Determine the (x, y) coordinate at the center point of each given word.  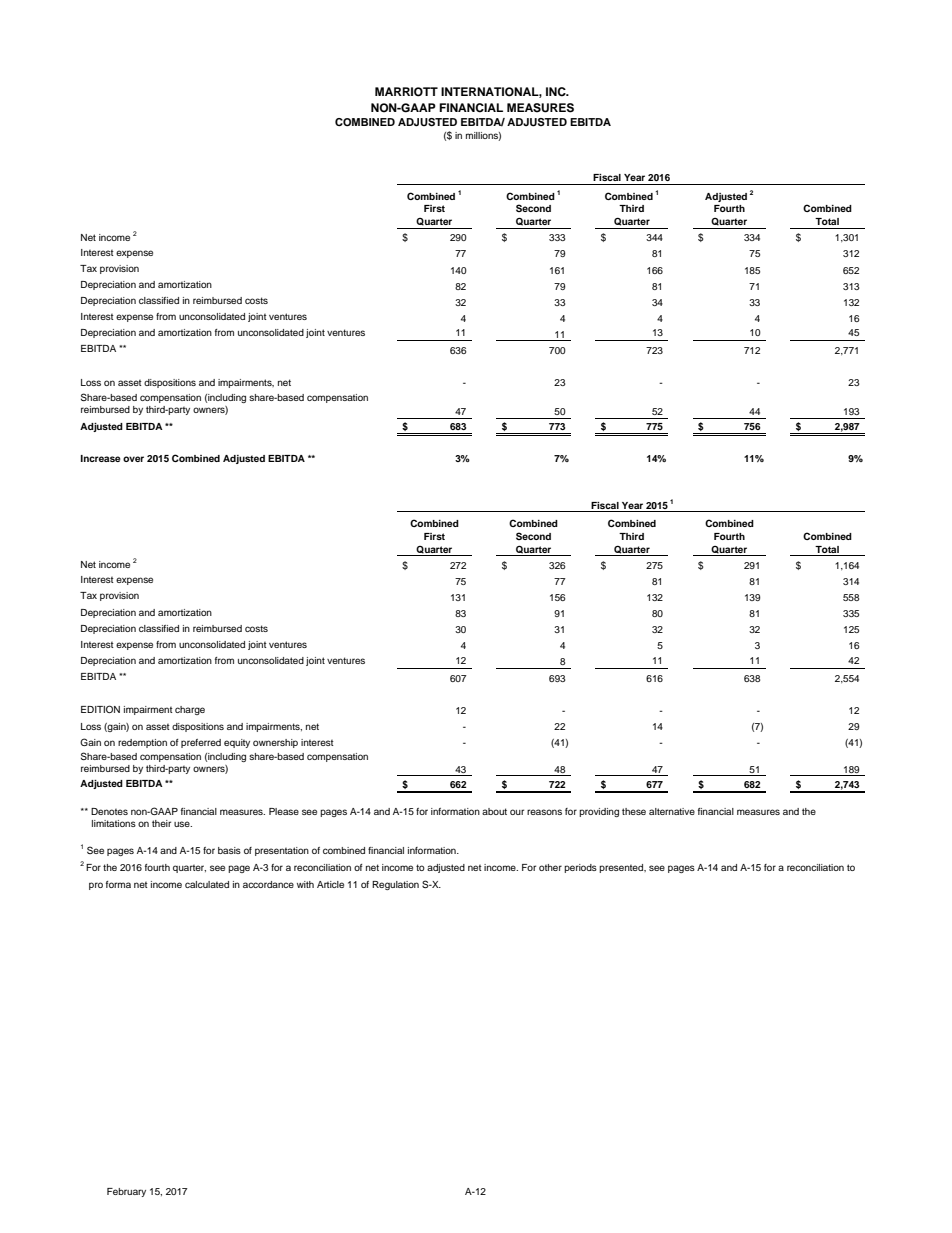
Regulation (395, 885)
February (126, 1192)
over (133, 459)
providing (599, 812)
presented (622, 868)
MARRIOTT (406, 92)
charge (190, 710)
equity (237, 743)
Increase (101, 458)
